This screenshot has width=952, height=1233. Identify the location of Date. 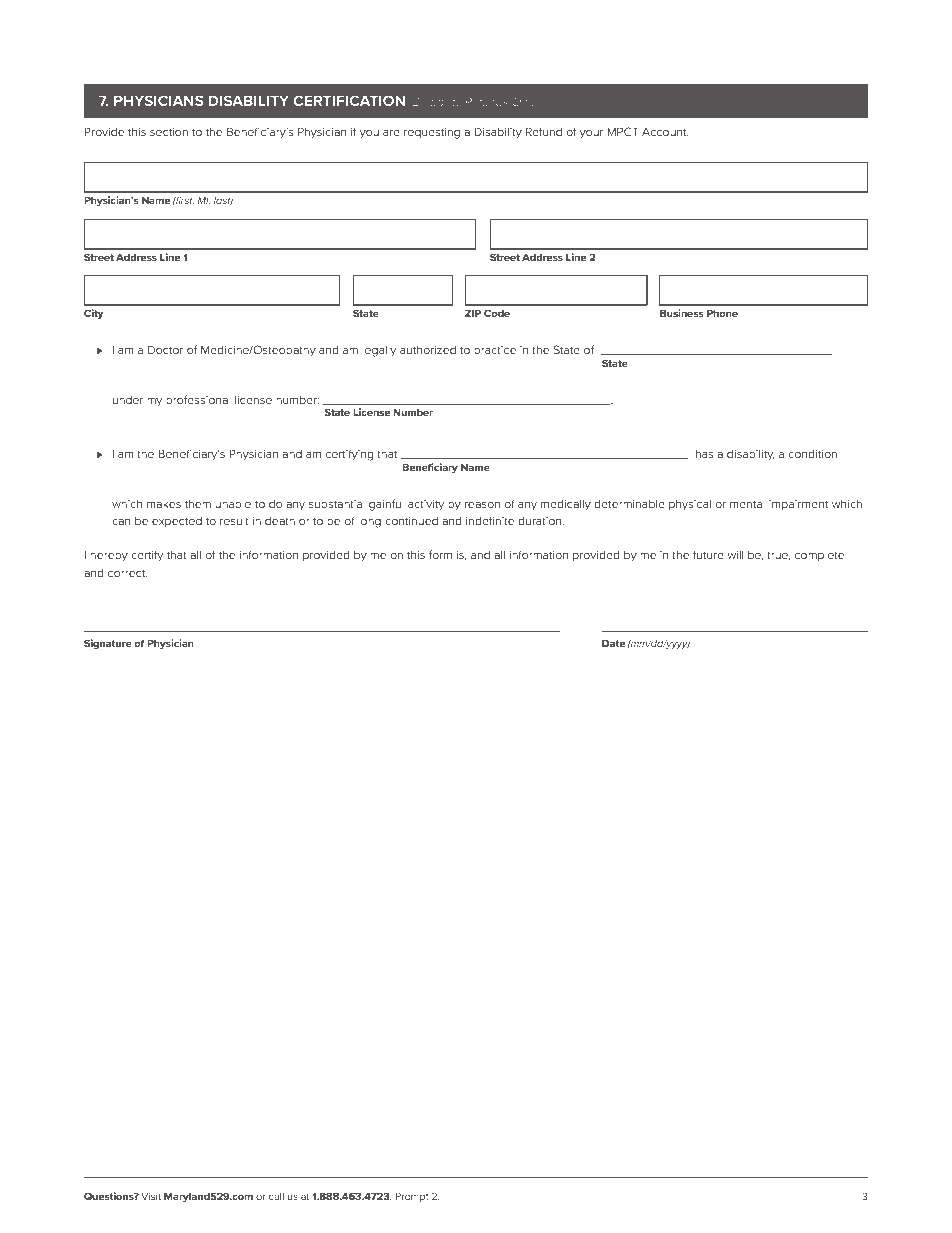
(613, 643).
